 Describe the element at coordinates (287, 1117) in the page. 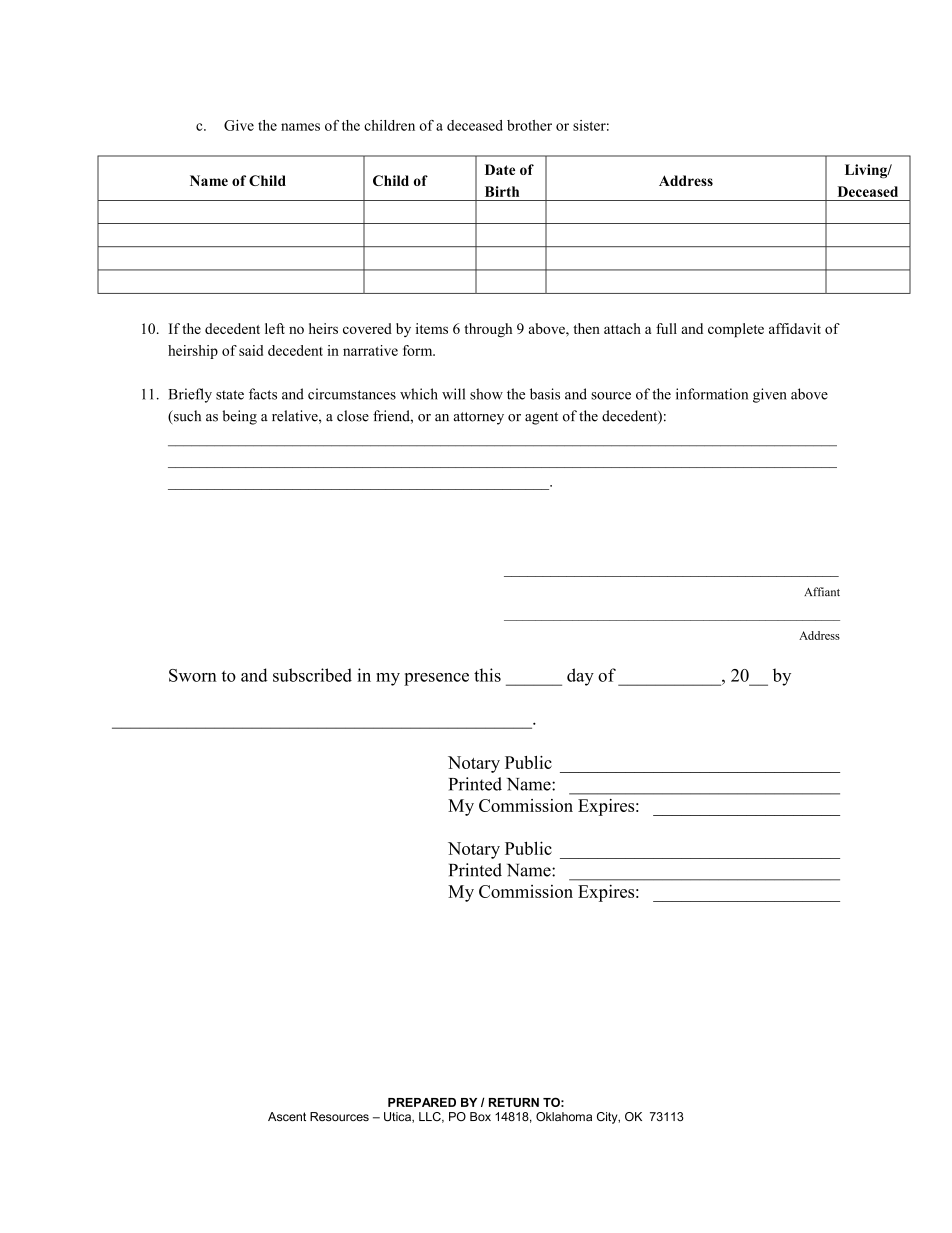

I see `Ascent` at that location.
